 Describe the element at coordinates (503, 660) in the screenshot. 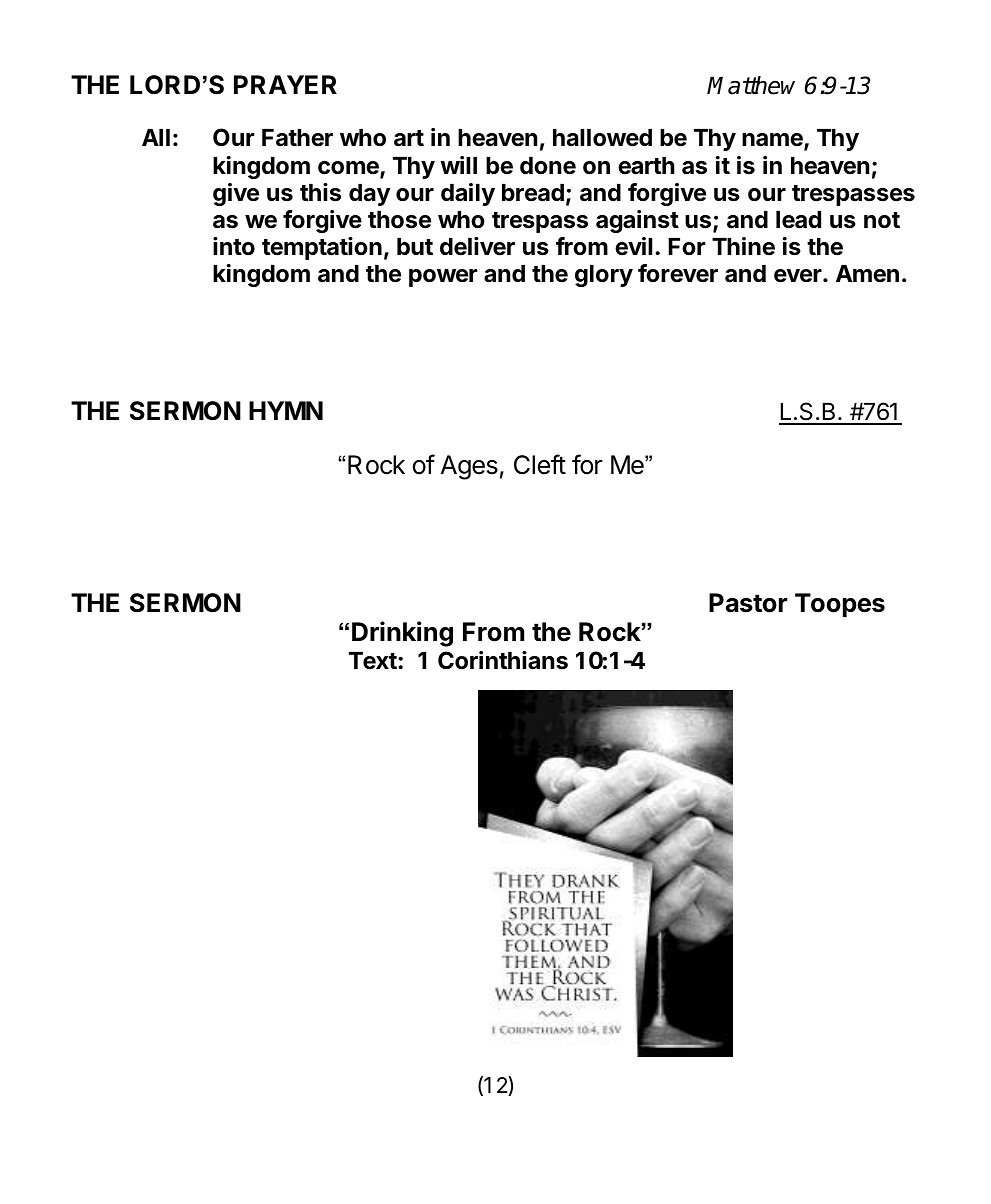

I see `Corinthians` at that location.
